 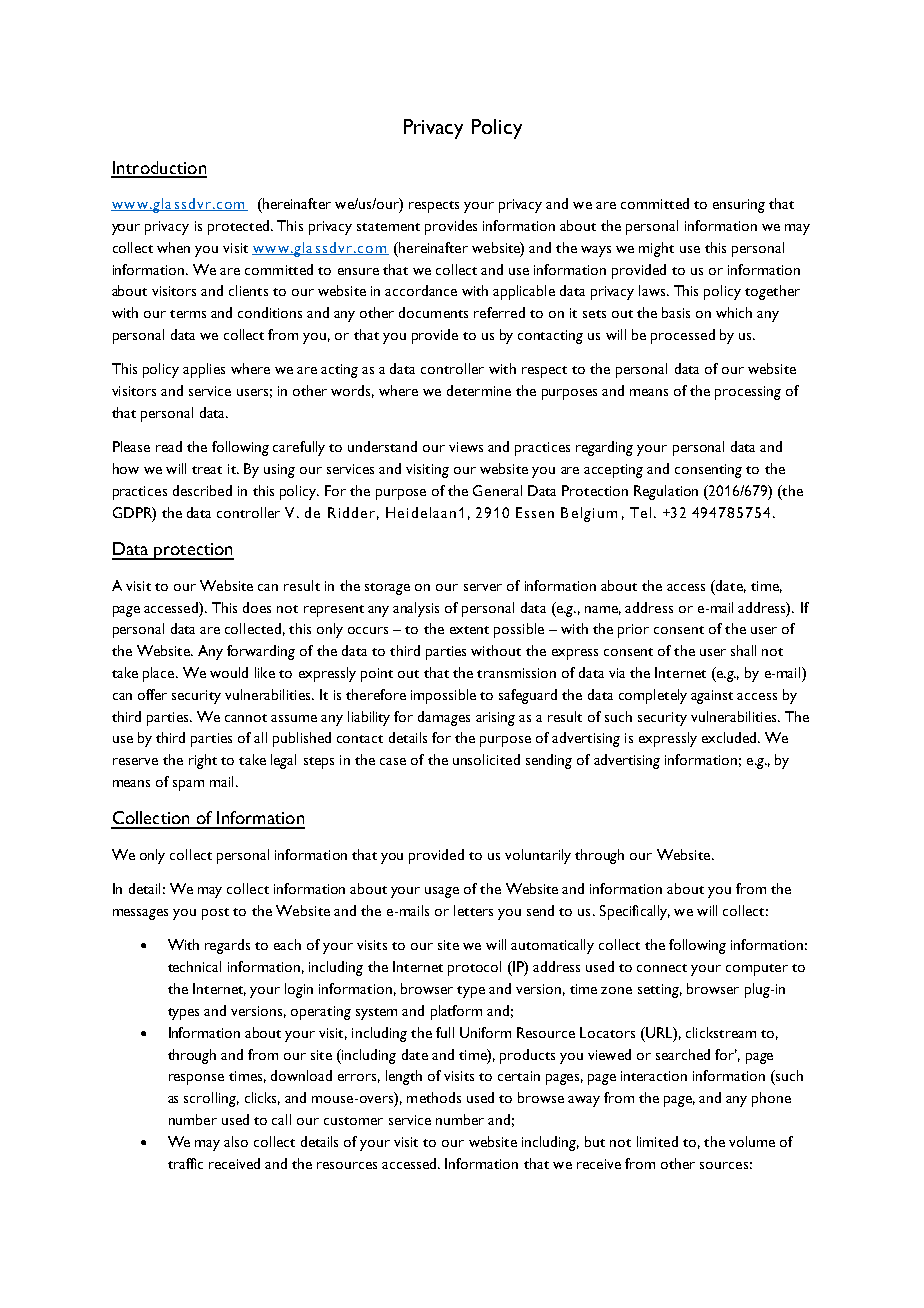 What do you see at coordinates (388, 227) in the screenshot?
I see `statement` at bounding box center [388, 227].
